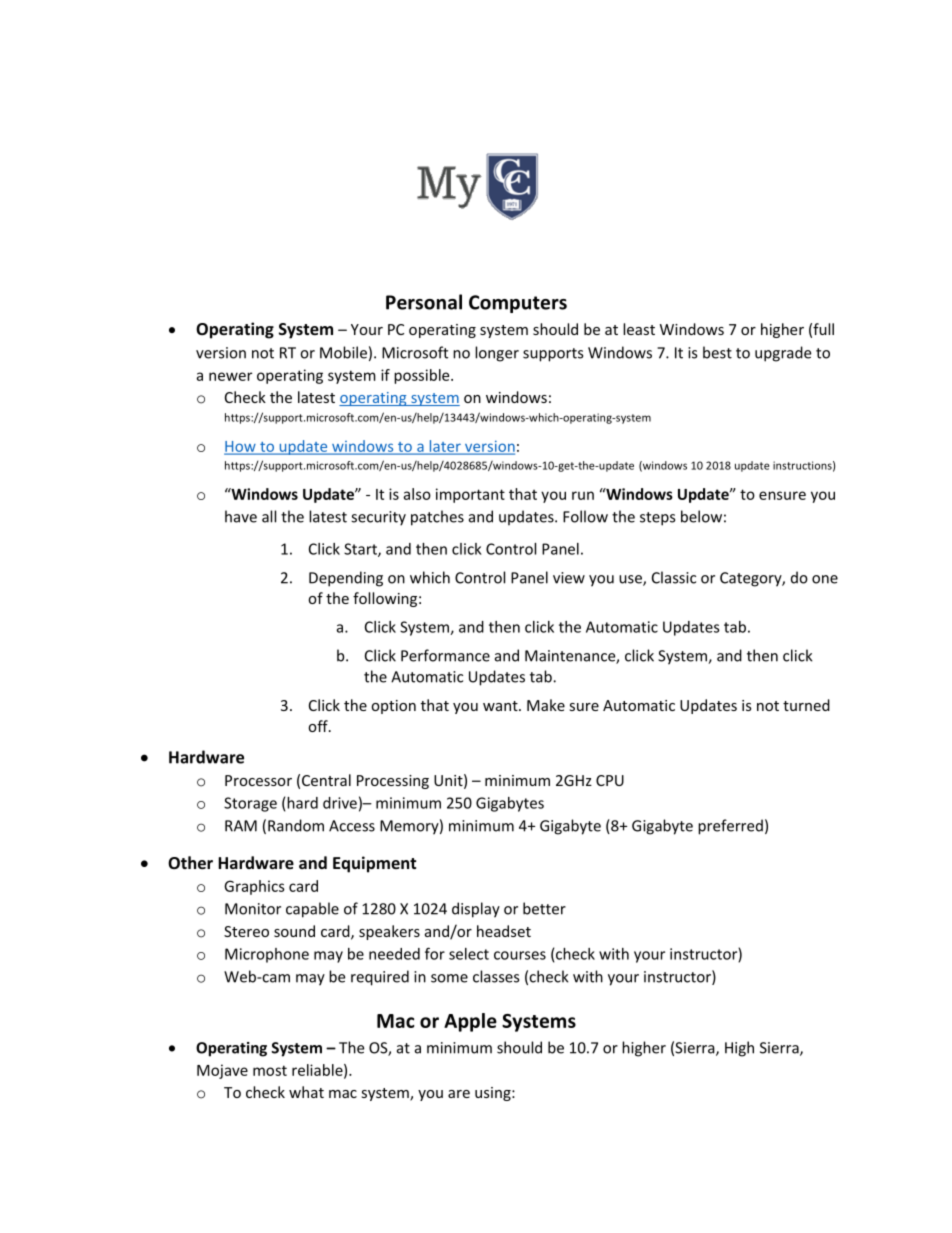 Image resolution: width=952 pixels, height=1233 pixels. I want to click on newer, so click(230, 376).
